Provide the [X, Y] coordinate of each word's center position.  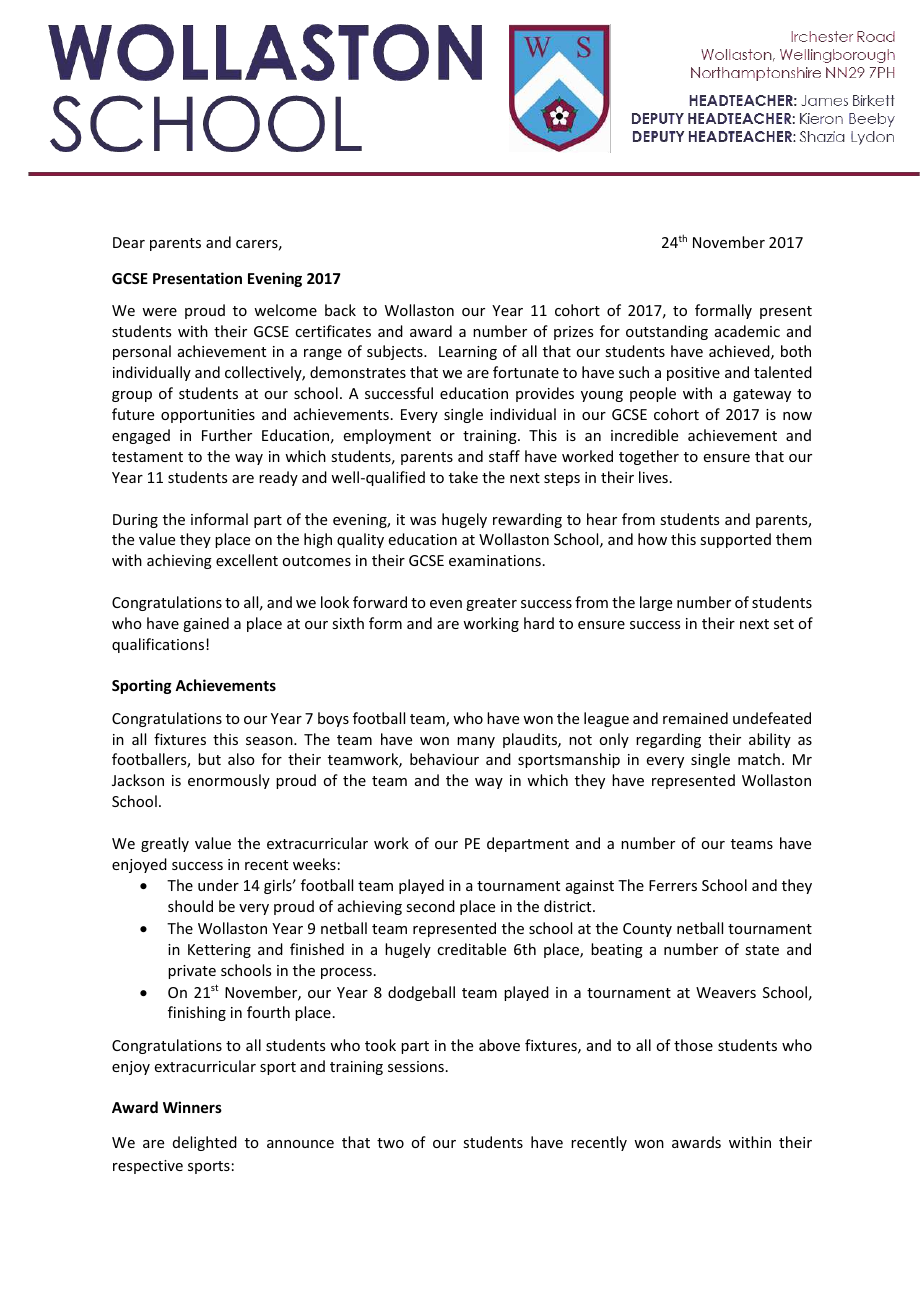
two [390, 1143]
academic [747, 331]
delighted [205, 1143]
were [159, 312]
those [693, 1045]
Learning [468, 353]
